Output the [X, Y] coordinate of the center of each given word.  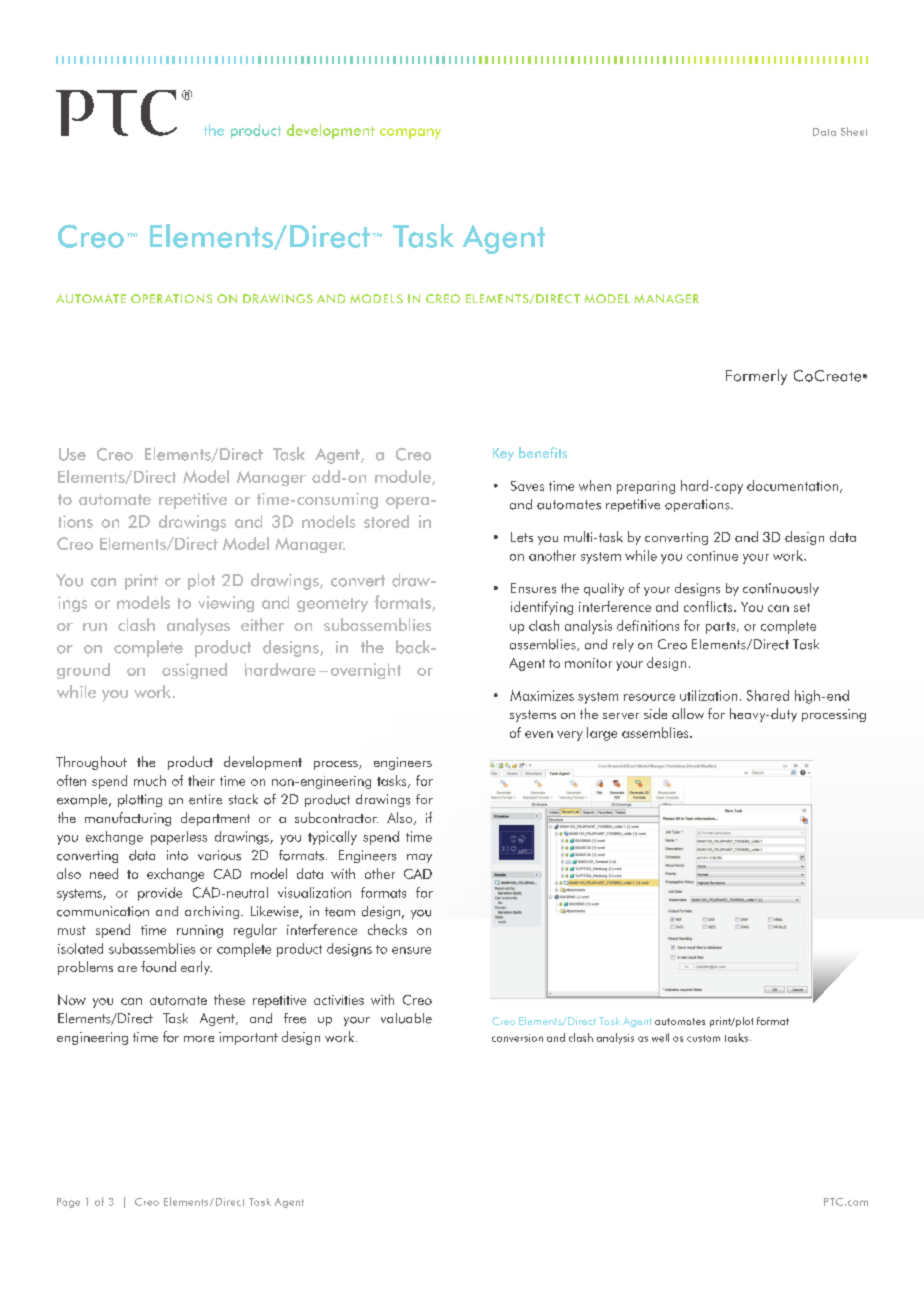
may [419, 858]
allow [688, 713]
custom [703, 1038]
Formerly [756, 377]
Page [68, 1203]
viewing [226, 604]
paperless [179, 838]
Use [72, 454]
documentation [794, 486]
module [404, 477]
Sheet [854, 131]
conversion [517, 1038]
